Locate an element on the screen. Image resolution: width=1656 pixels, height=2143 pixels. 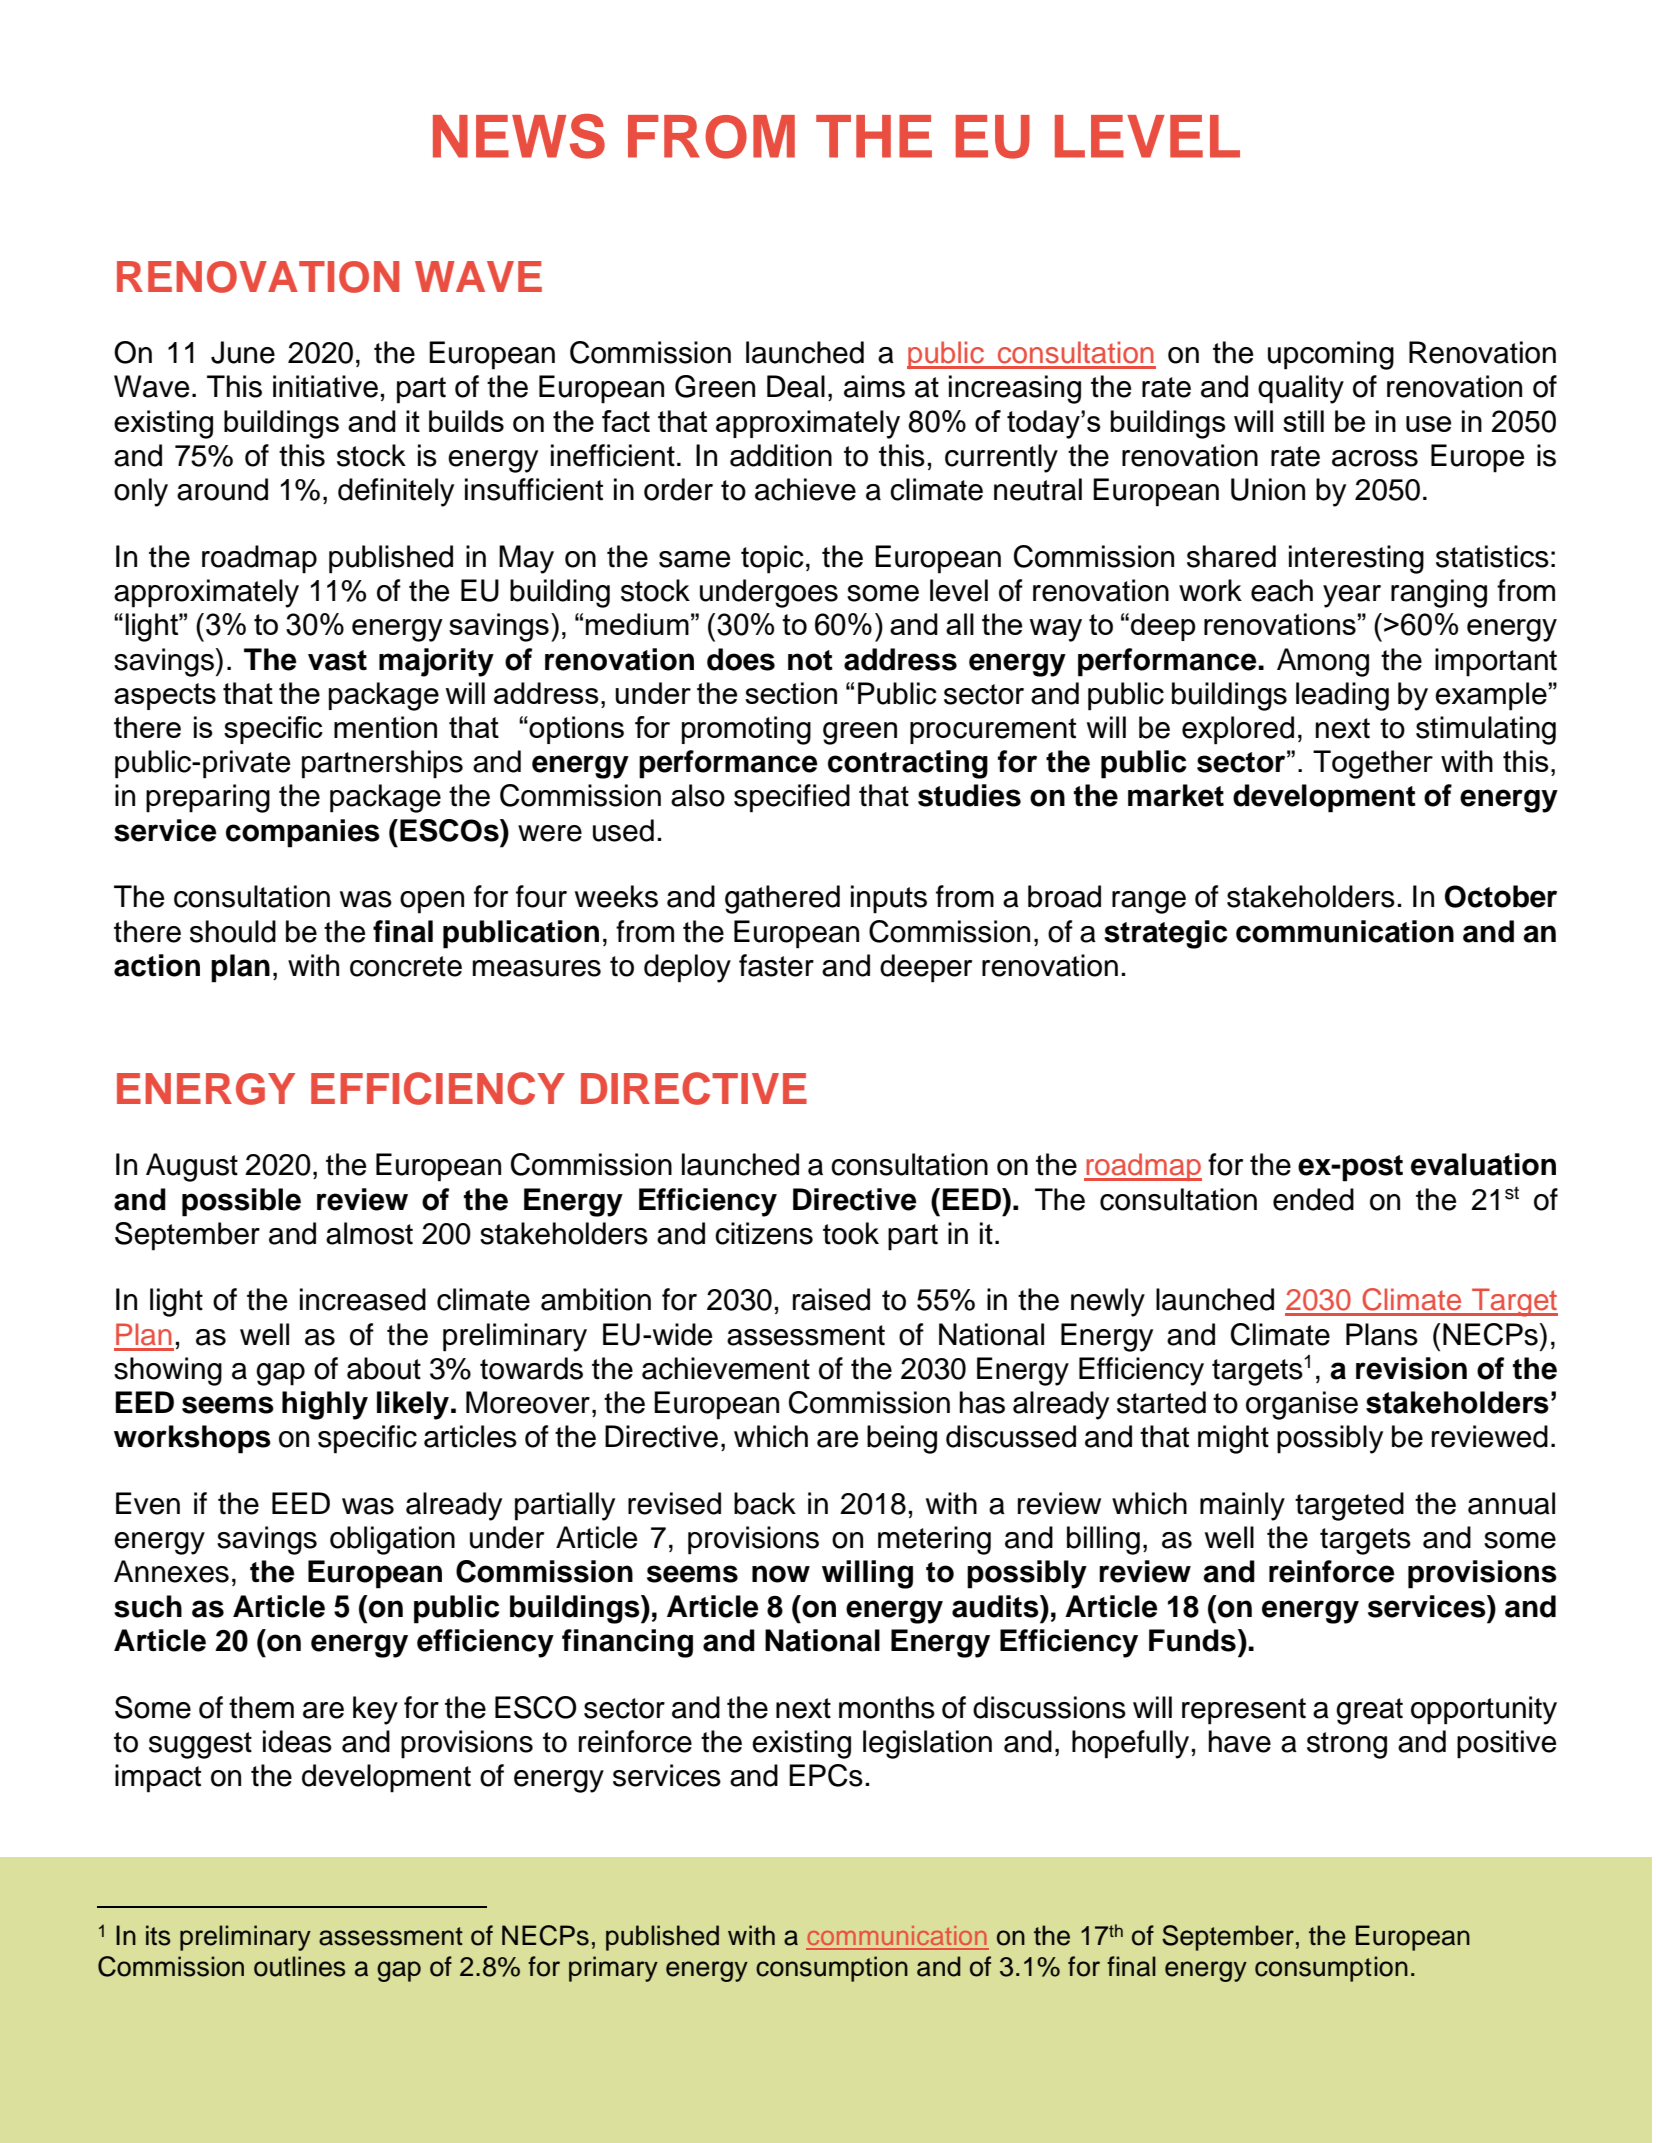
evaluation is located at coordinates (1483, 1164).
